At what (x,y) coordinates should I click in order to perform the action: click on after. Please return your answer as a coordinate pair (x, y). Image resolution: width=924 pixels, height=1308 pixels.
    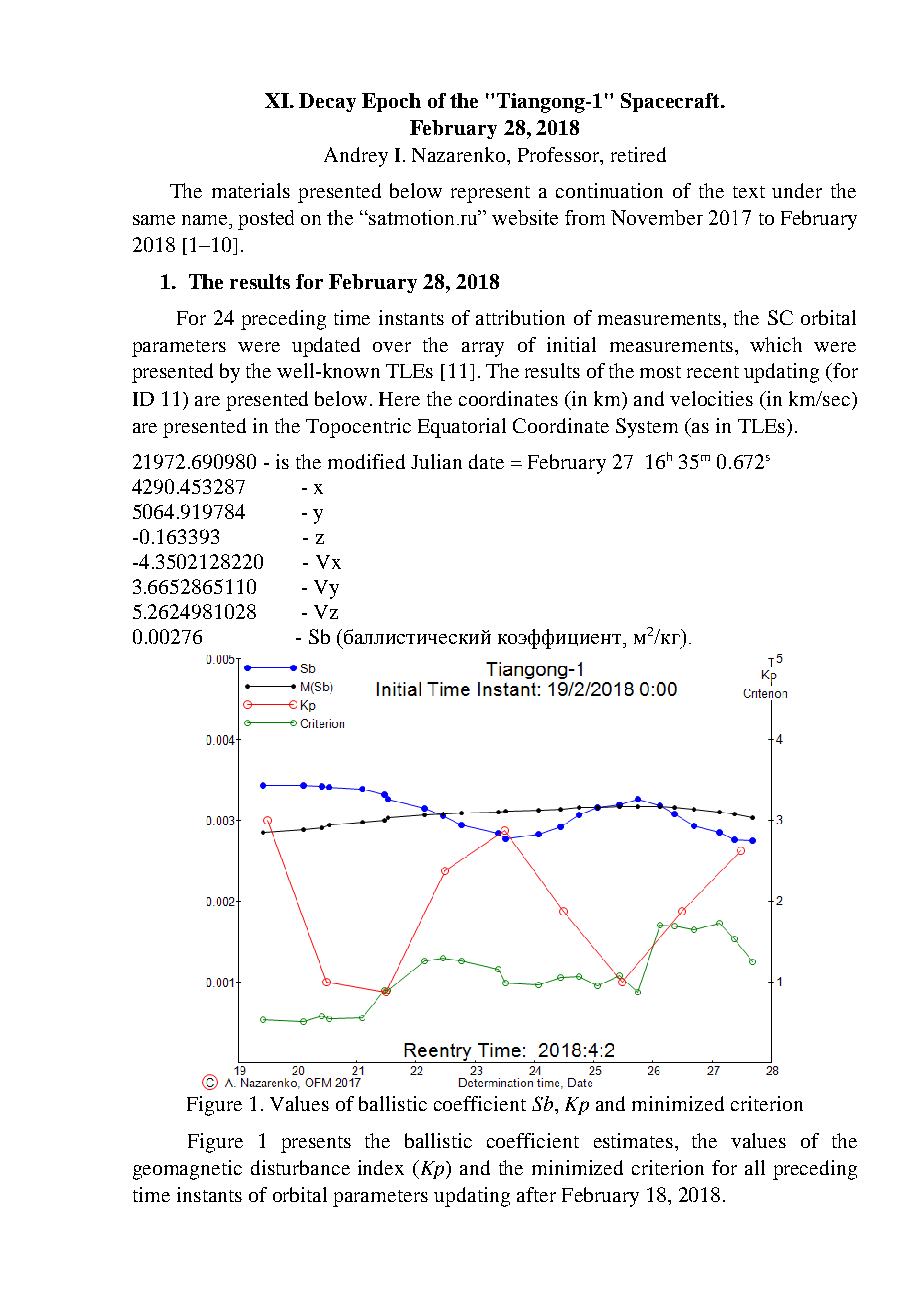
    Looking at the image, I should click on (536, 1194).
